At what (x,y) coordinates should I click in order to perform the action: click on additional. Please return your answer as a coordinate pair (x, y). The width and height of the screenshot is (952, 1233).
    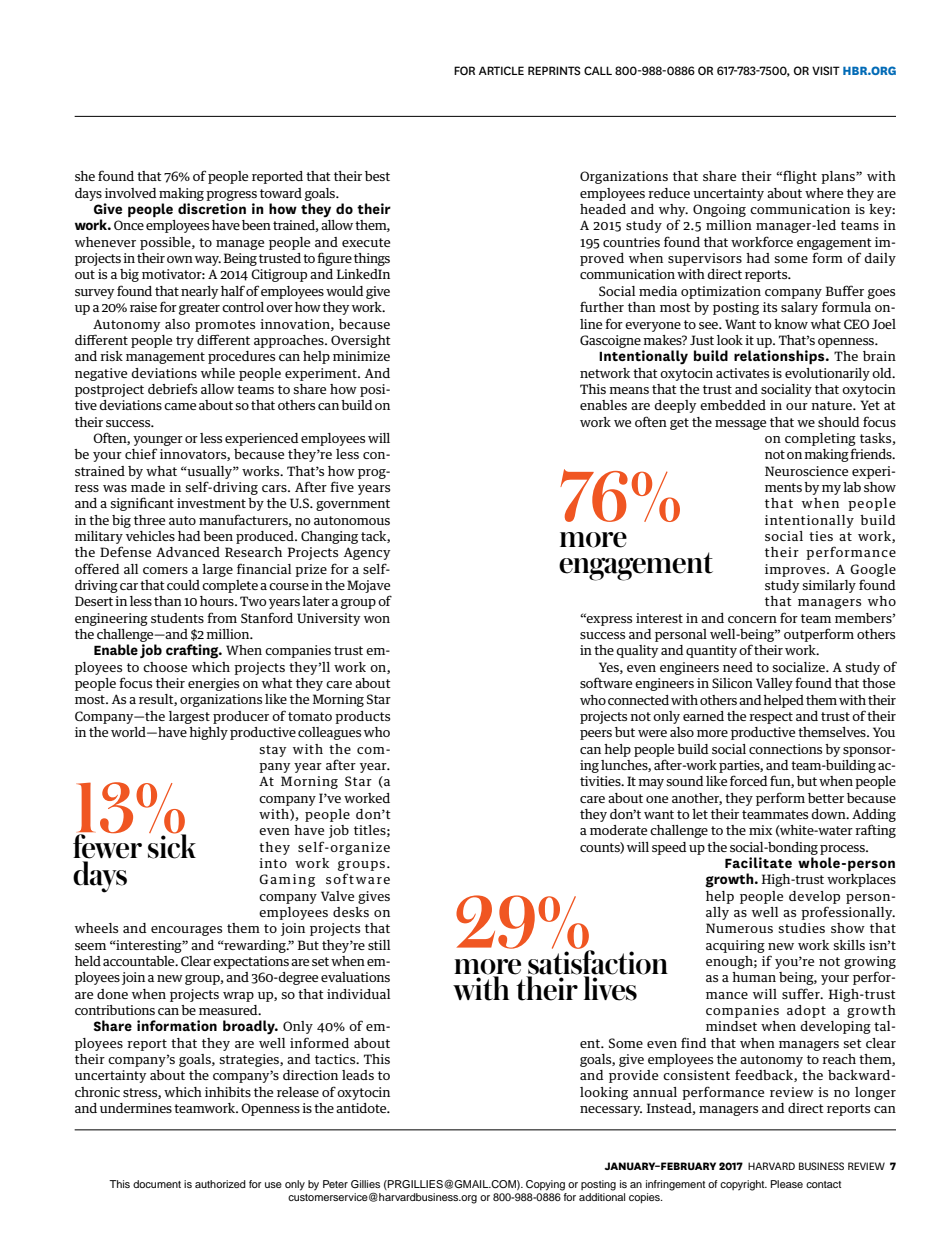
    Looking at the image, I should click on (602, 1197).
